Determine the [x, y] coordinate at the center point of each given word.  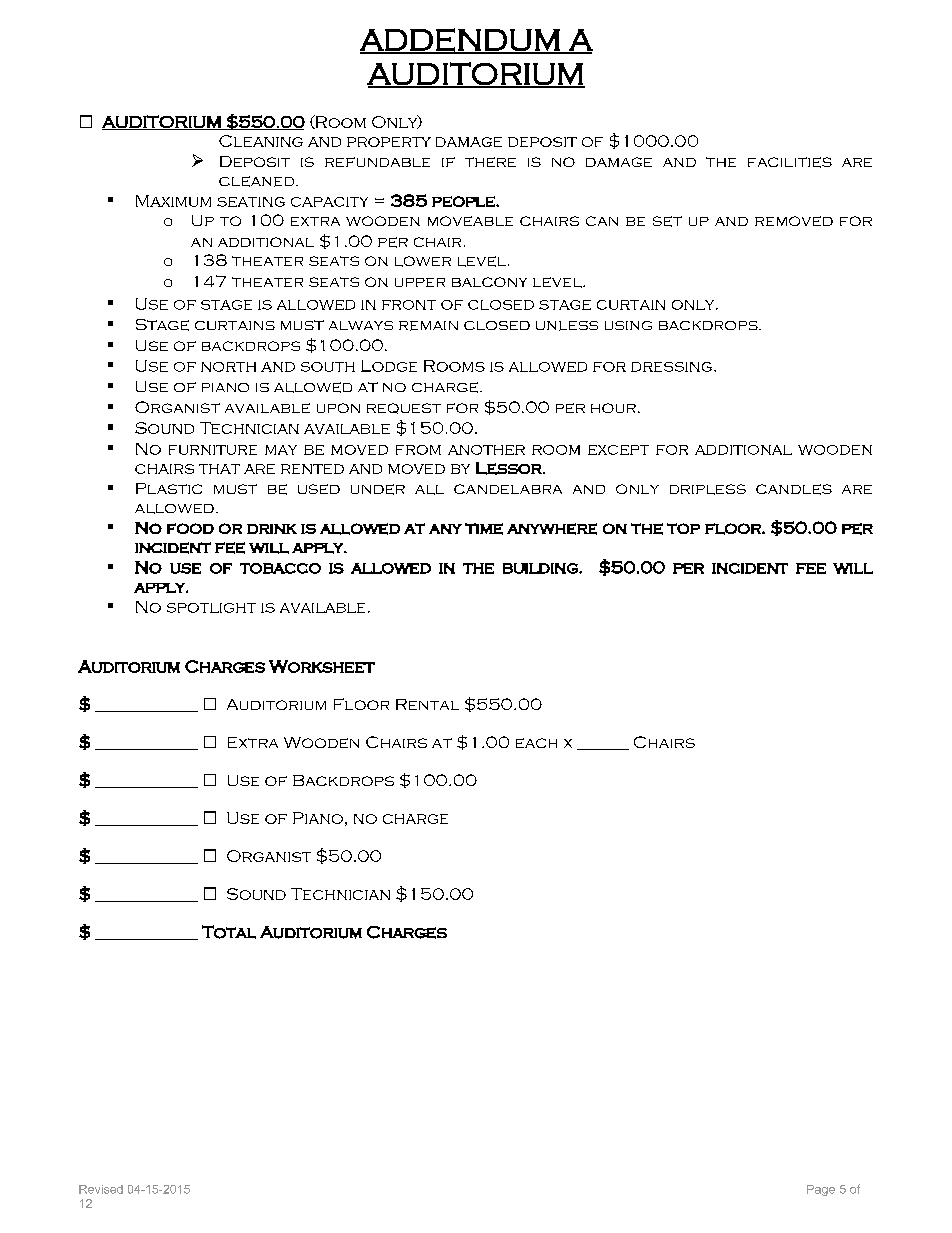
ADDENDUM [461, 41]
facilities [790, 162]
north [228, 367]
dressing [671, 367]
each [536, 743]
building [541, 568]
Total [229, 932]
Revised [101, 1189]
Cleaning [261, 141]
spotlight [211, 608]
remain [428, 326]
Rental [427, 704]
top [683, 528]
